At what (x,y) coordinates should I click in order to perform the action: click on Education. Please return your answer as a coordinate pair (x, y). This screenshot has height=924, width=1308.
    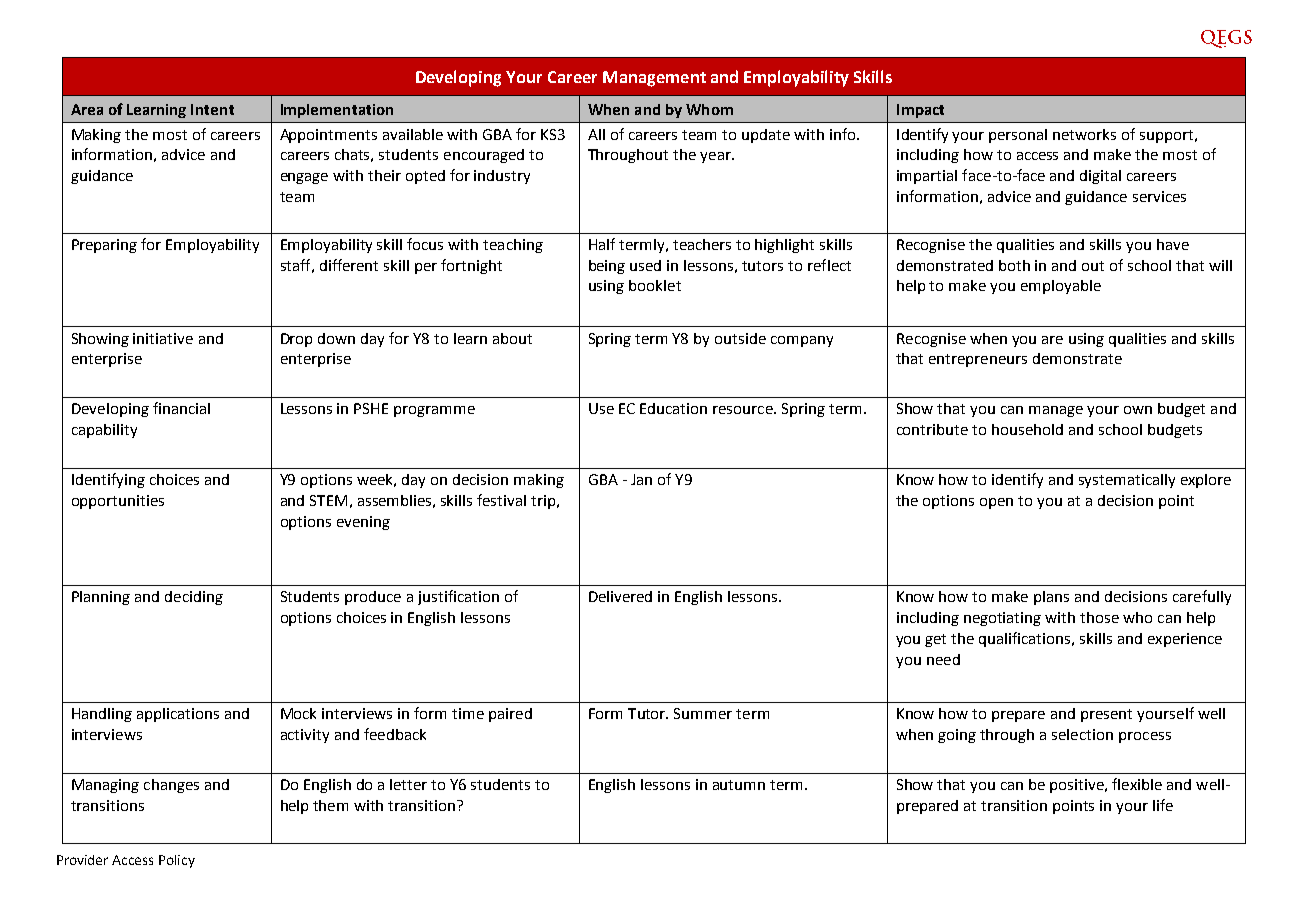
    Looking at the image, I should click on (673, 408).
